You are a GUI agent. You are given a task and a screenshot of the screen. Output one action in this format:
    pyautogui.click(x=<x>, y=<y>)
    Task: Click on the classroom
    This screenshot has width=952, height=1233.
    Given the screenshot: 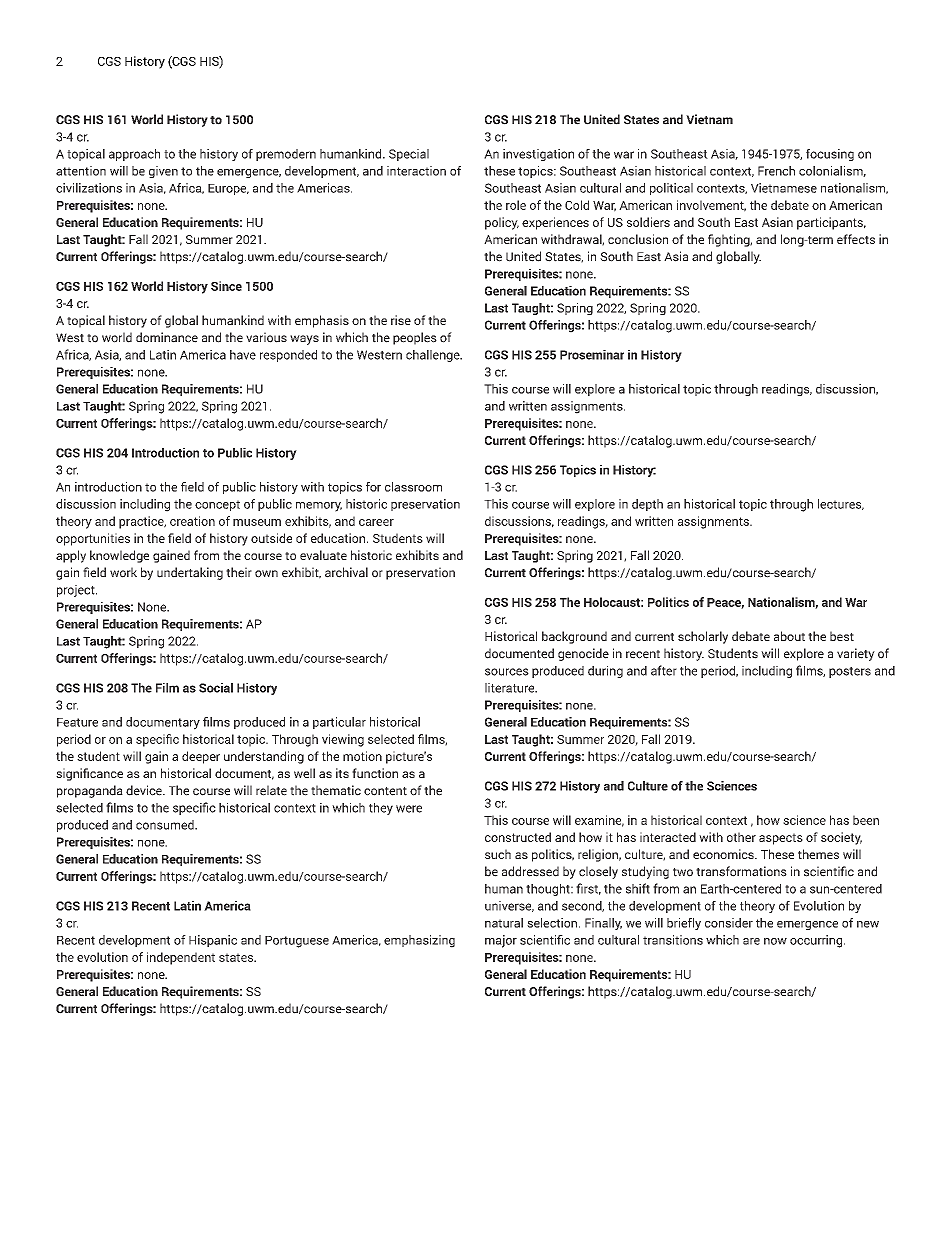 What is the action you would take?
    pyautogui.click(x=413, y=487)
